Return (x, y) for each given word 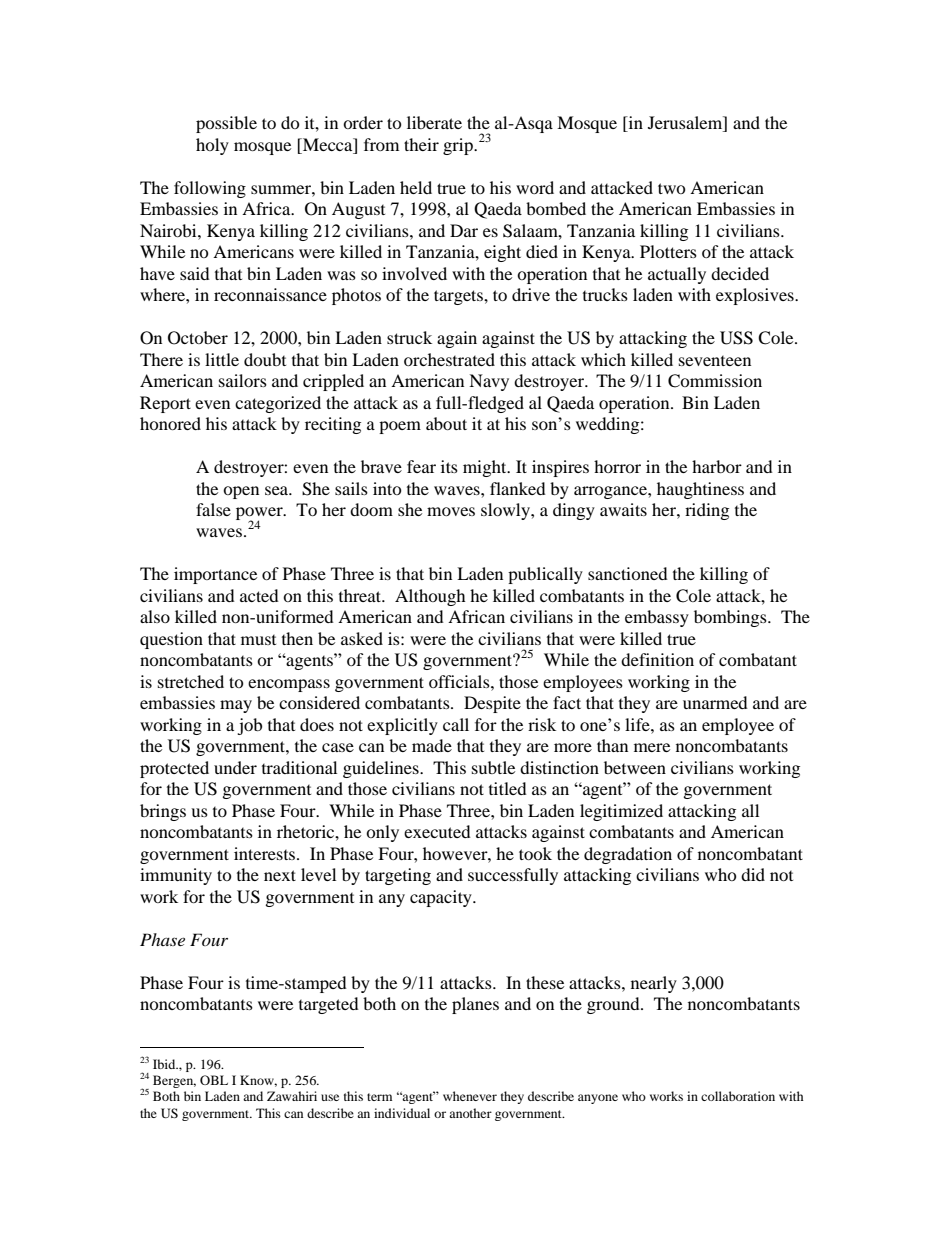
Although (430, 597)
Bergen (174, 1081)
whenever (470, 1096)
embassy (657, 618)
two (672, 188)
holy (212, 146)
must (258, 640)
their (421, 144)
